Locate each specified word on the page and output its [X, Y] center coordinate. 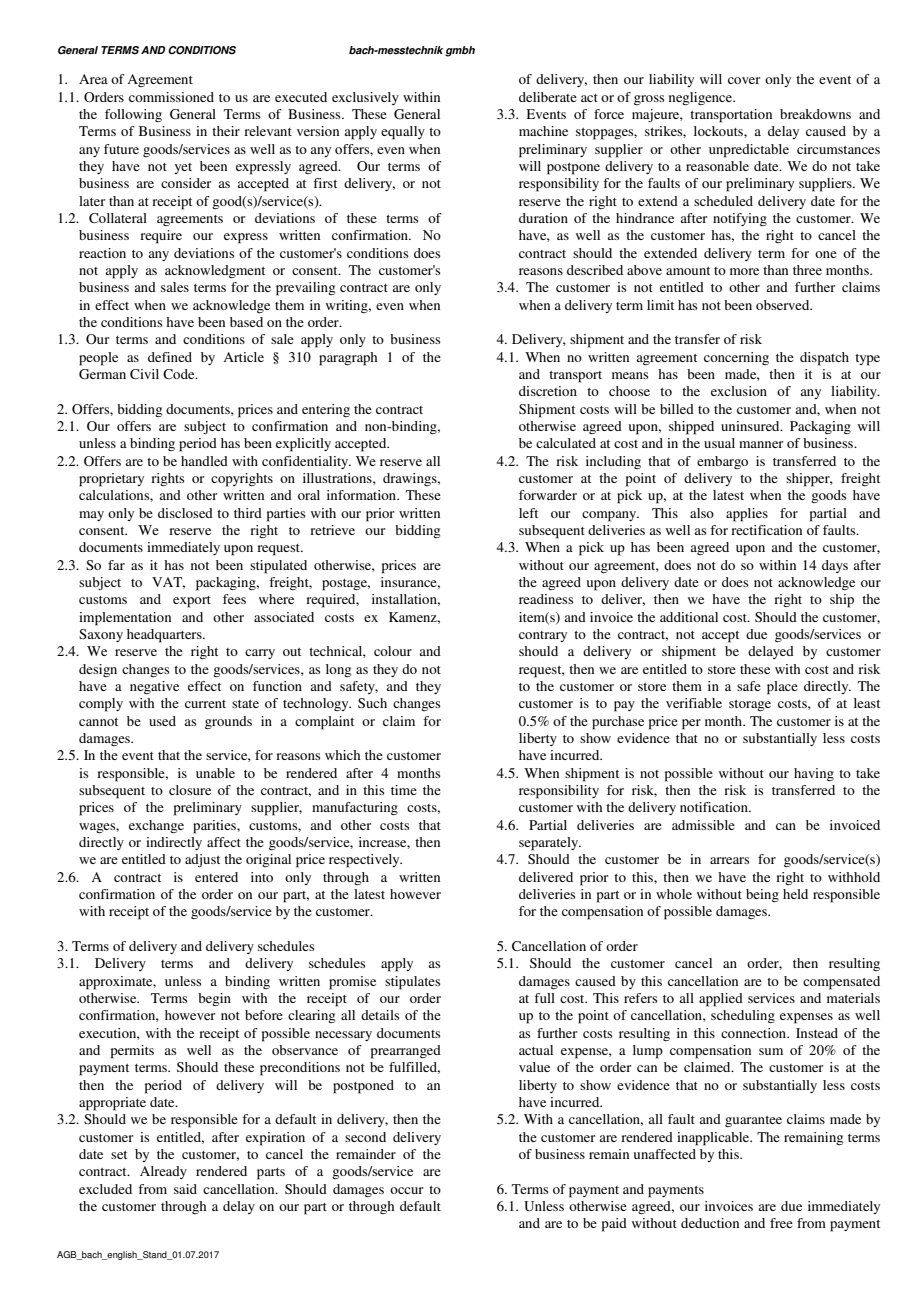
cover [744, 80]
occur [406, 1190]
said [185, 1189]
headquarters [165, 636]
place [782, 688]
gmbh [460, 51]
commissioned [171, 97]
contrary [543, 636]
